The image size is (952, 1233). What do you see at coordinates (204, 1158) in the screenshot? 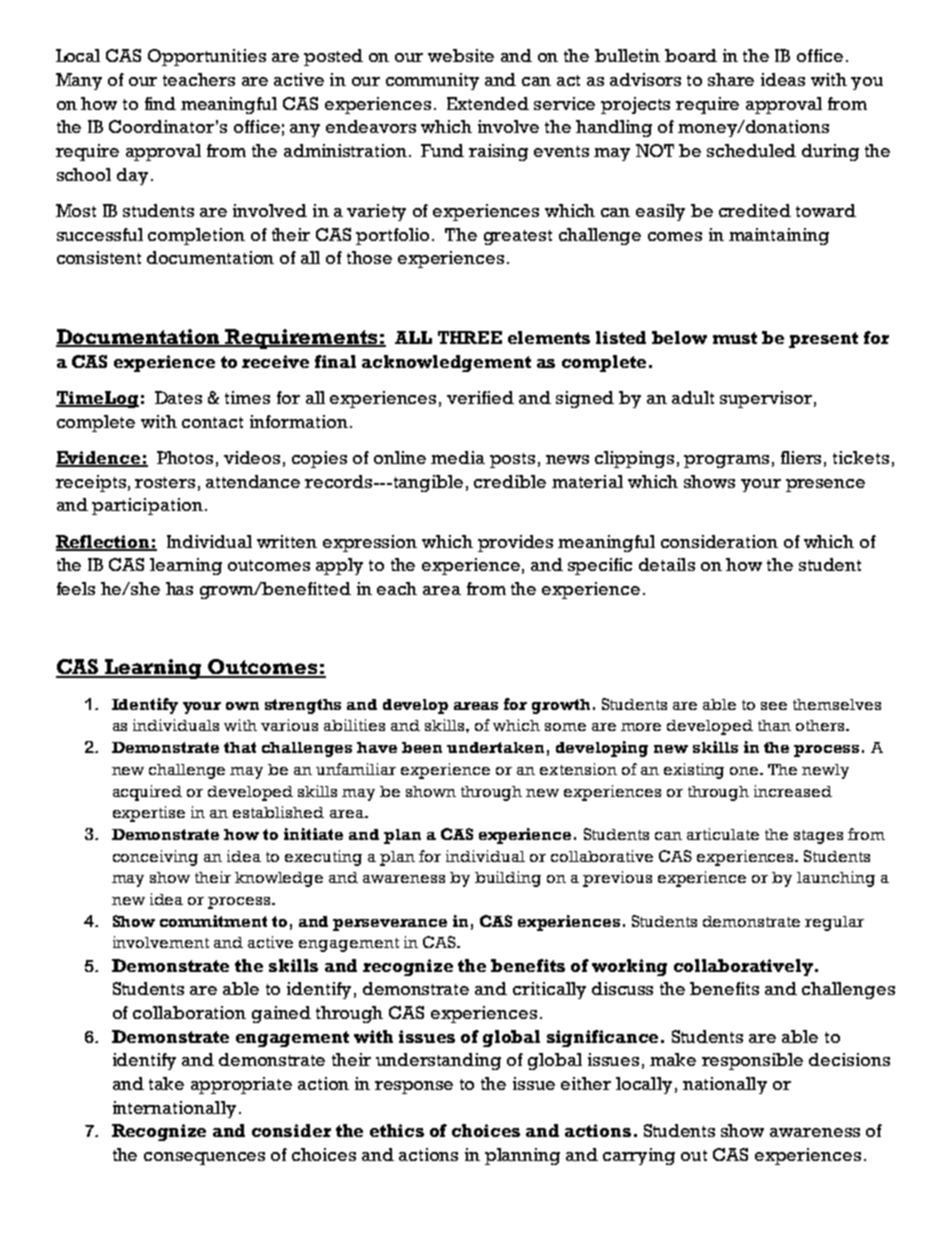
I see `consequences` at bounding box center [204, 1158].
